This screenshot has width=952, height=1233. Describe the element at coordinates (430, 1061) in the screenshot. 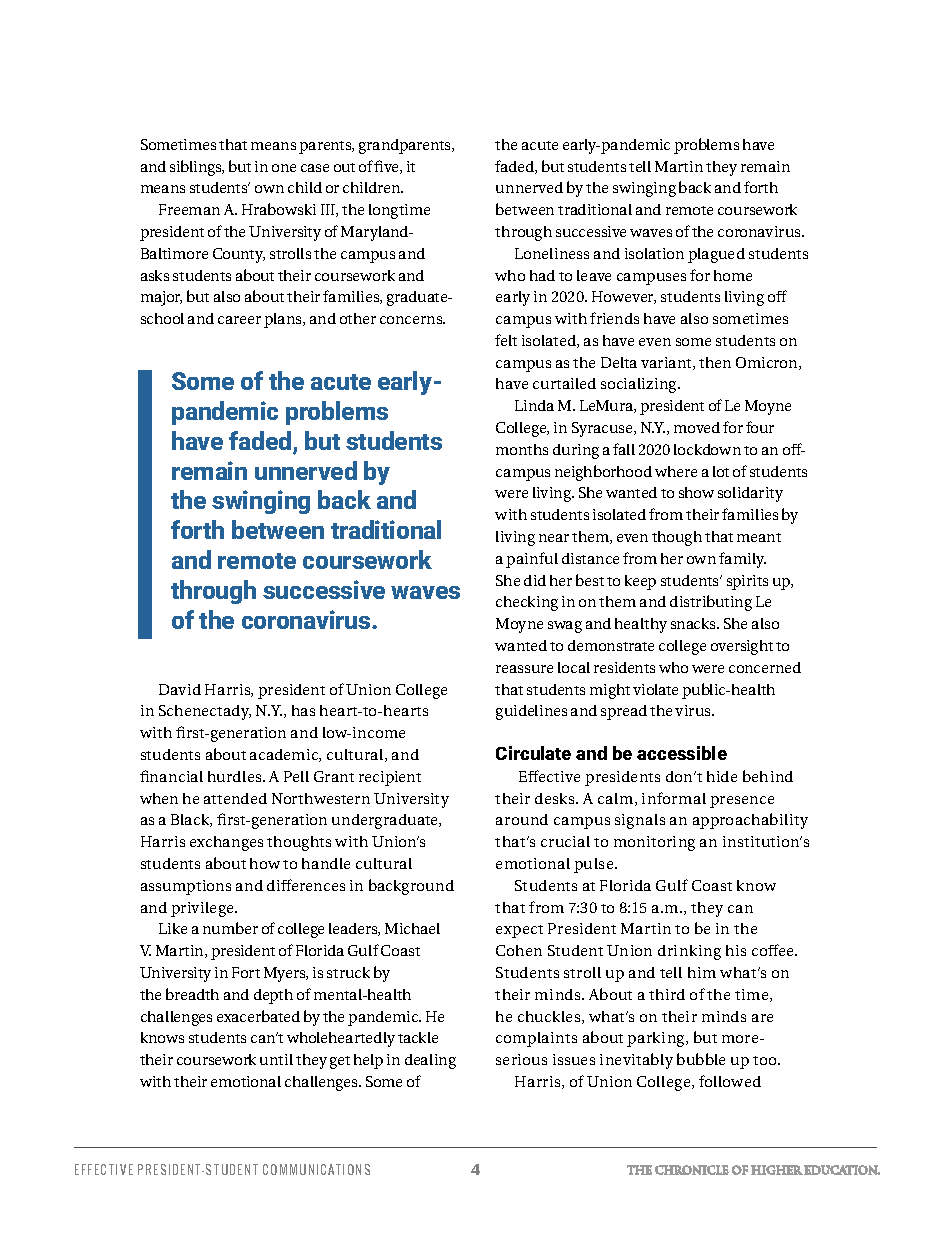

I see `dealing` at that location.
